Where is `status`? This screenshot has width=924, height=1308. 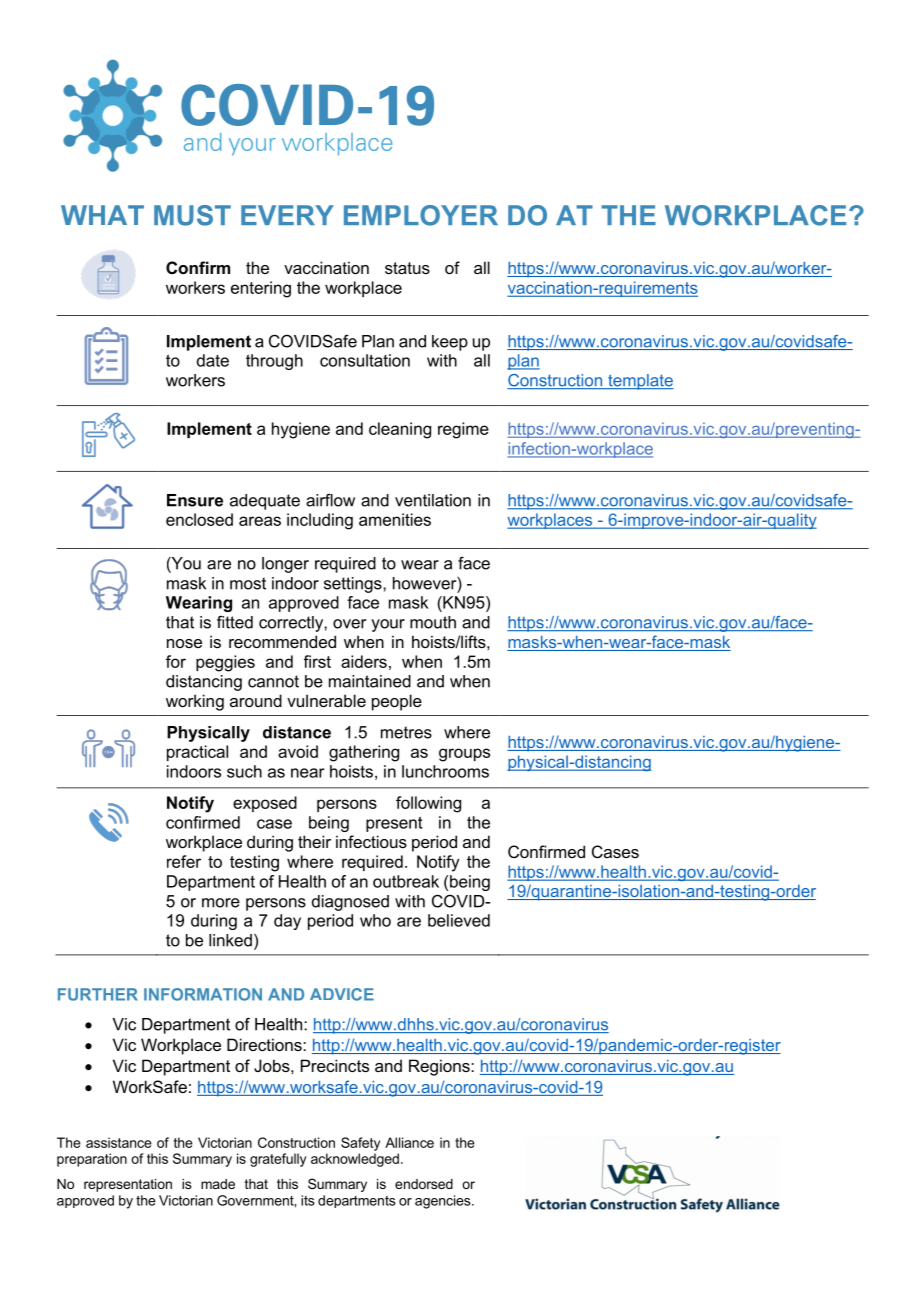 status is located at coordinates (407, 268).
